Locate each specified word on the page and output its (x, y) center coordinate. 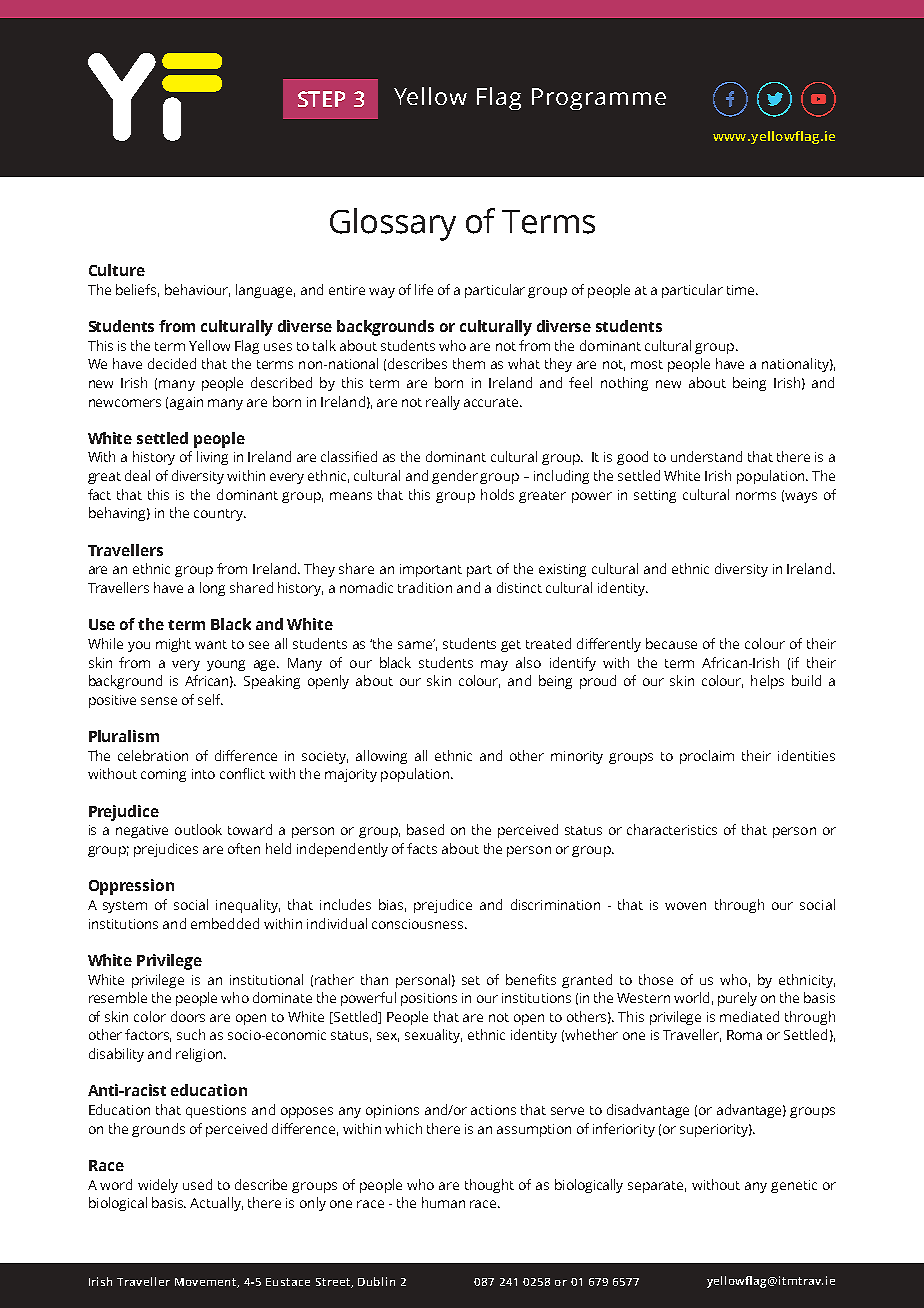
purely (737, 999)
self (210, 699)
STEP (321, 99)
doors (188, 1016)
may (494, 665)
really (443, 403)
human (443, 1202)
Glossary (393, 224)
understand (706, 456)
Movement (207, 1283)
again (186, 403)
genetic (794, 1186)
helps (767, 682)
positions (429, 999)
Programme (599, 99)
